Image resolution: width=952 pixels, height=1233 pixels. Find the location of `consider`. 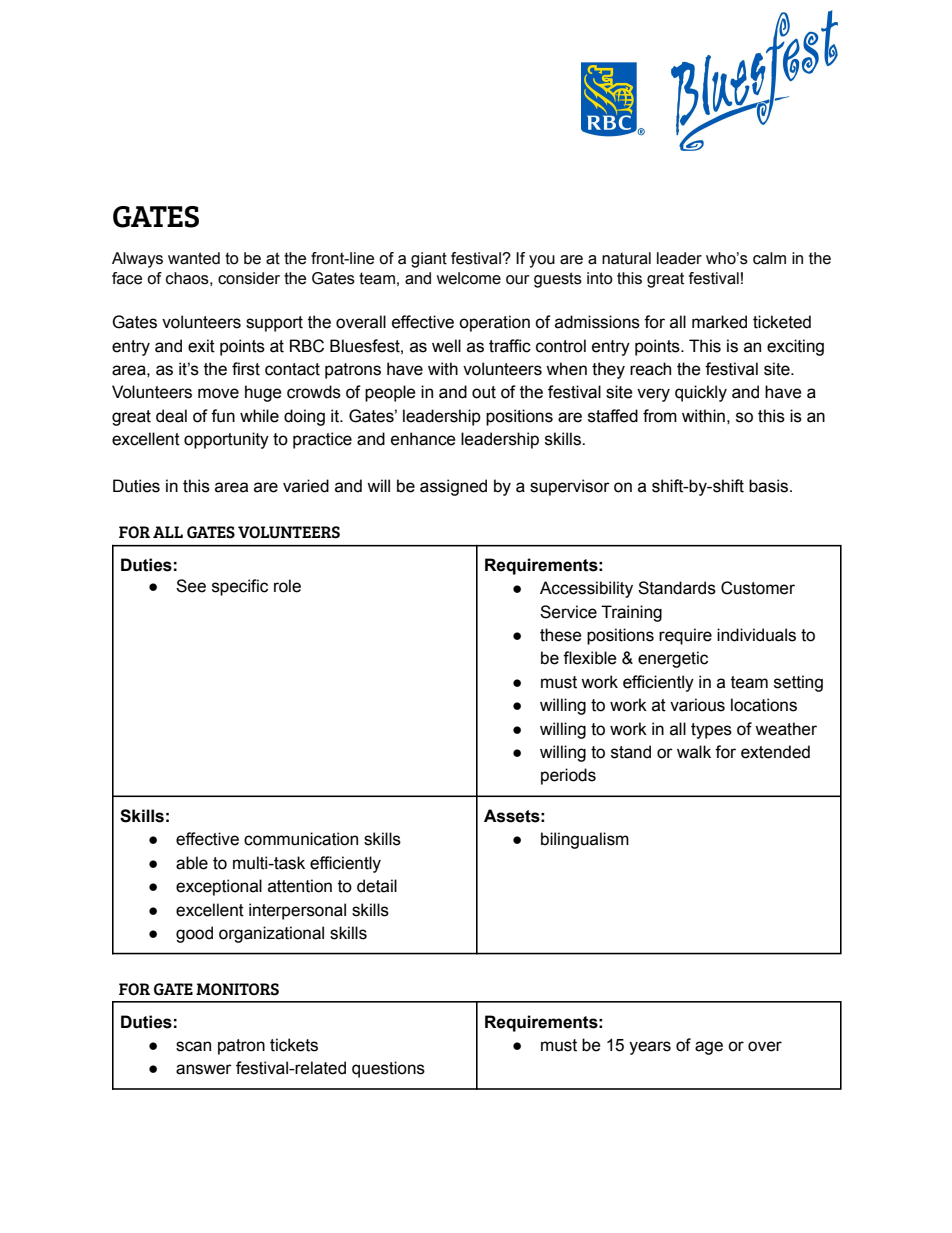

consider is located at coordinates (249, 278).
